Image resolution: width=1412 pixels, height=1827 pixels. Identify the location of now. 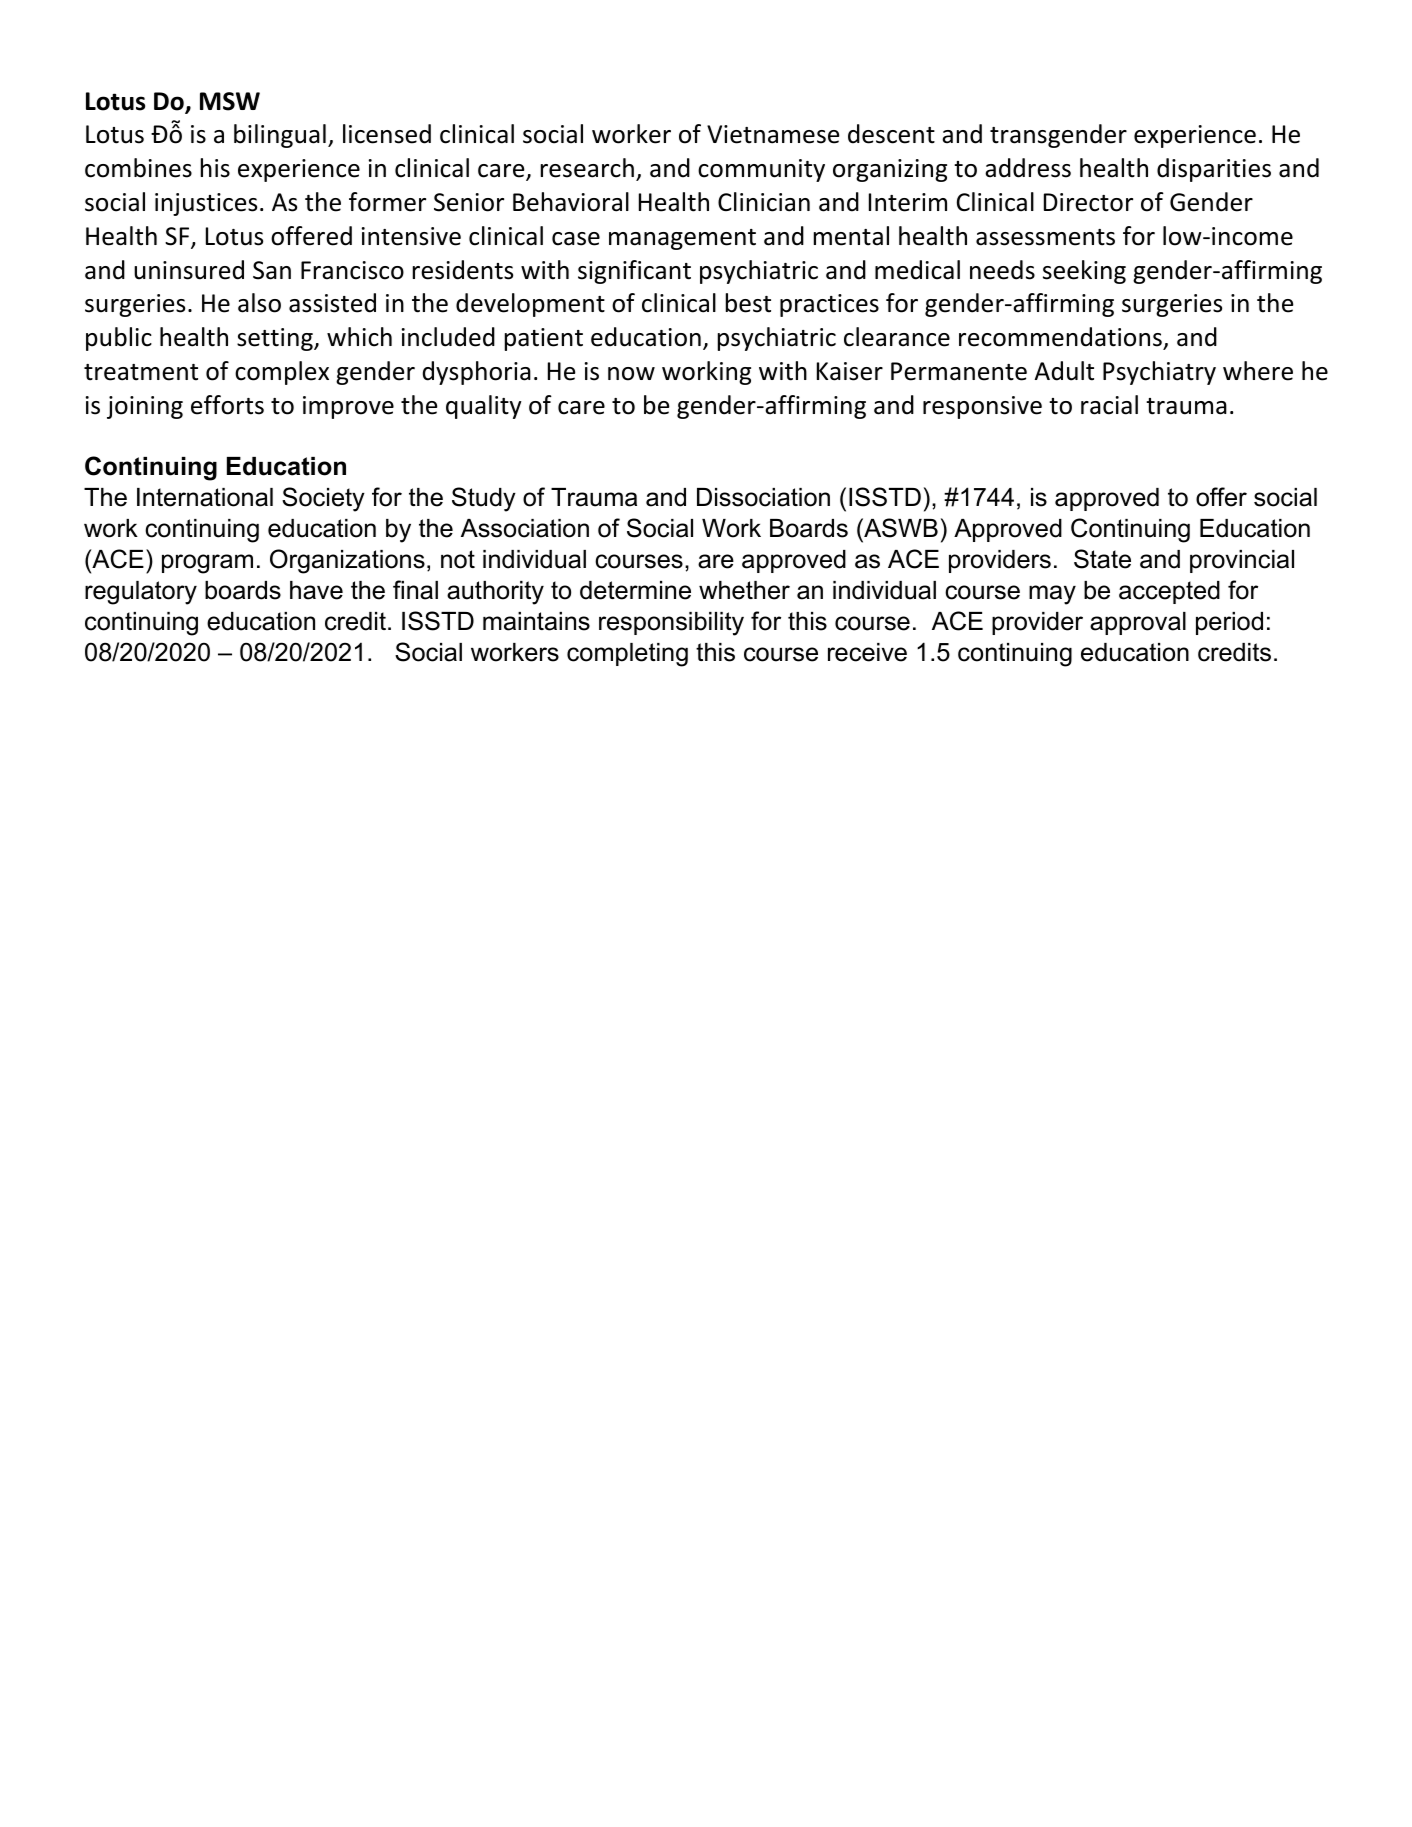
(631, 374).
